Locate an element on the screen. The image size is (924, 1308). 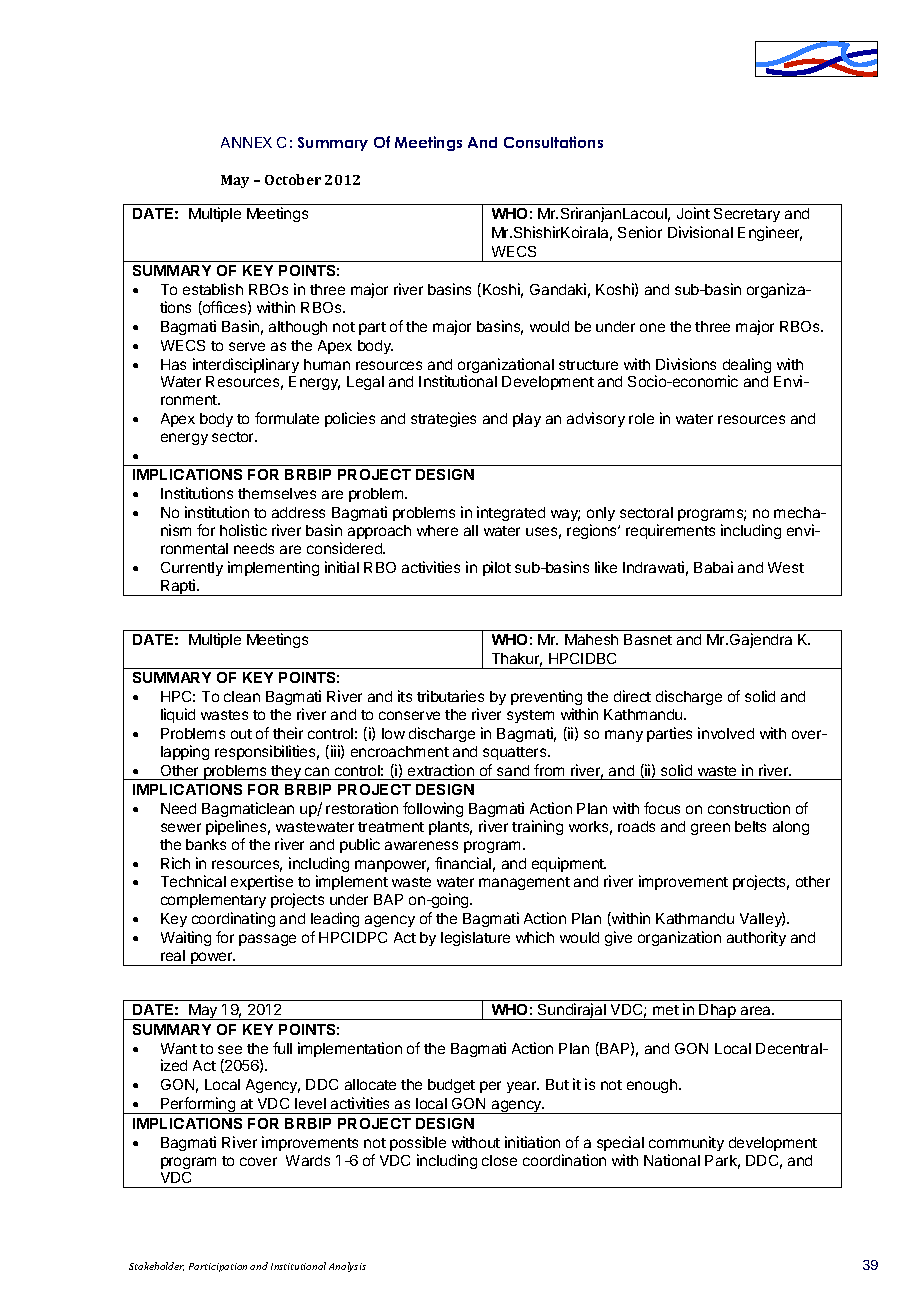
ANNEX is located at coordinates (246, 142).
